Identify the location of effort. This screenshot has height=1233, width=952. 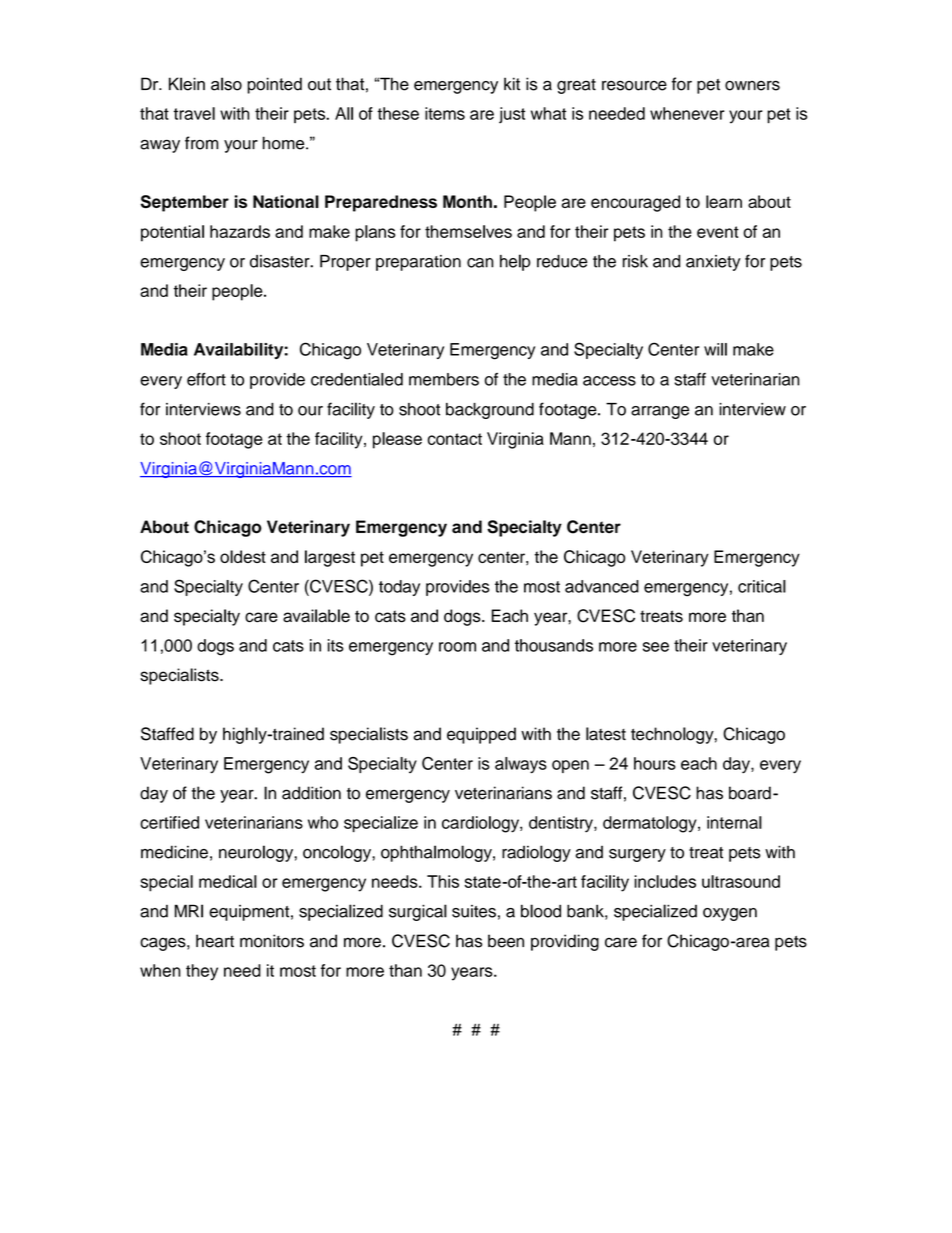
(206, 379).
